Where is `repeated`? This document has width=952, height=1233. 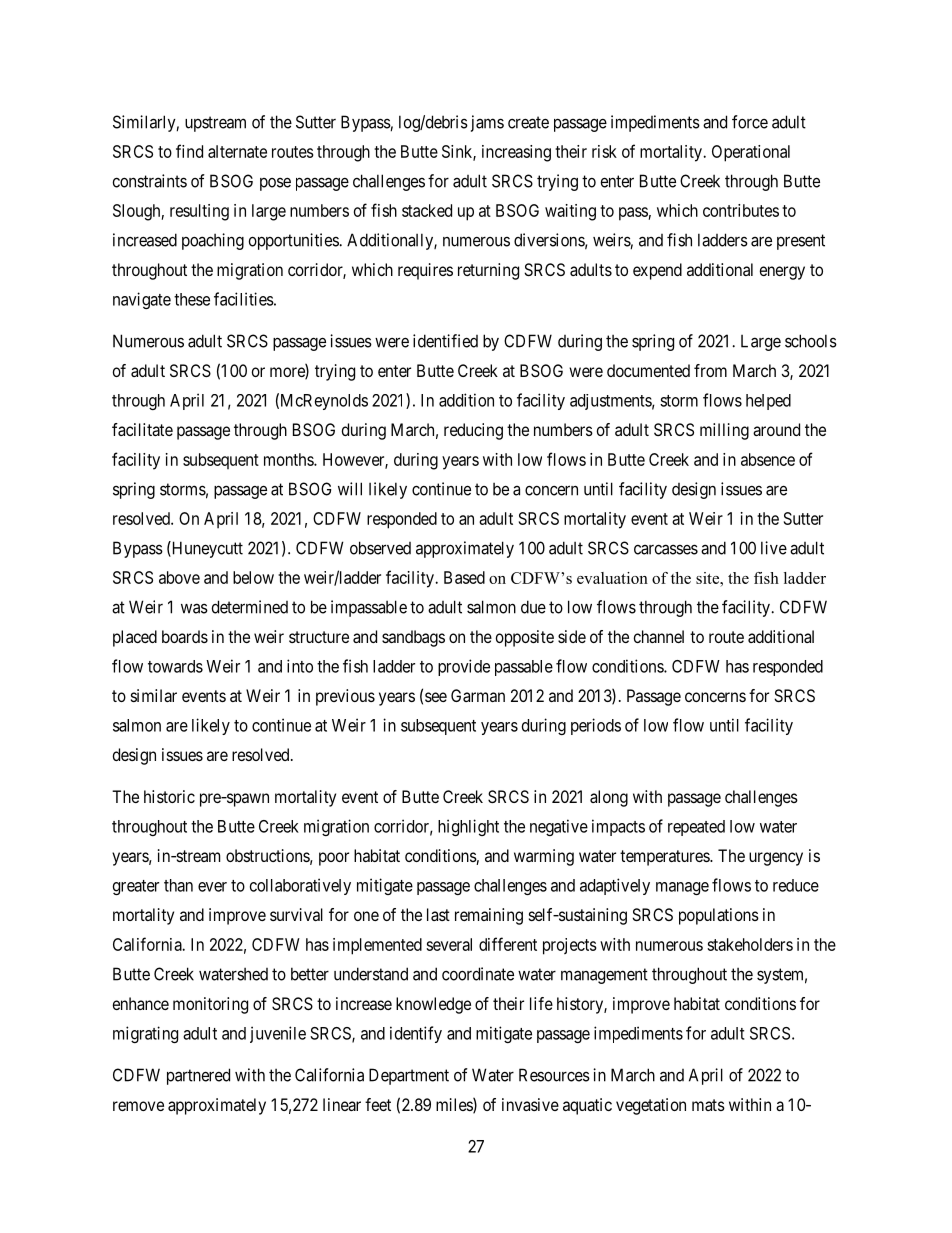 repeated is located at coordinates (696, 828).
